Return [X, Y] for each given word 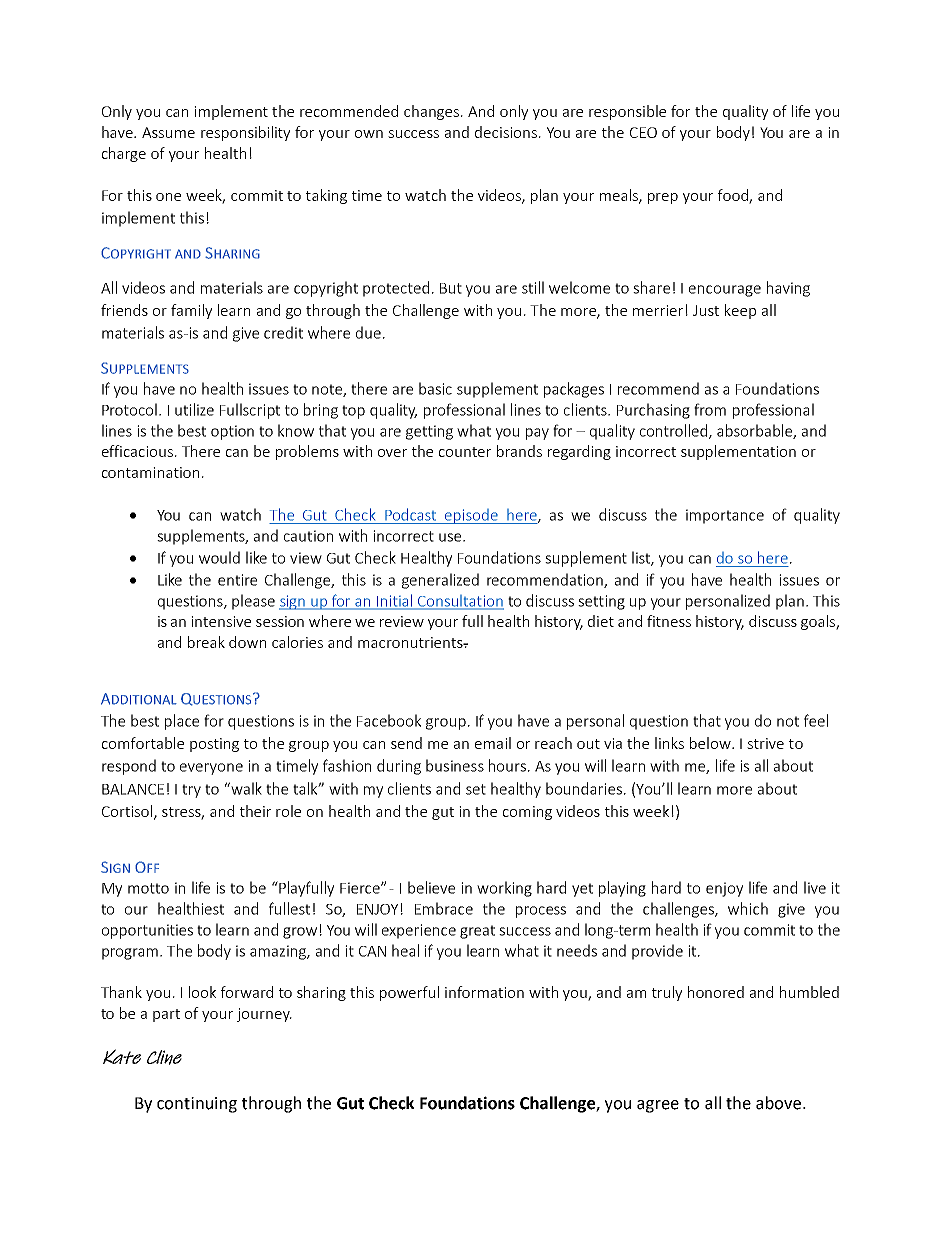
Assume [168, 132]
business [455, 765]
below [711, 743]
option [232, 432]
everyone [211, 769]
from [710, 409]
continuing [197, 1105]
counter [465, 452]
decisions [506, 132]
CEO [643, 132]
